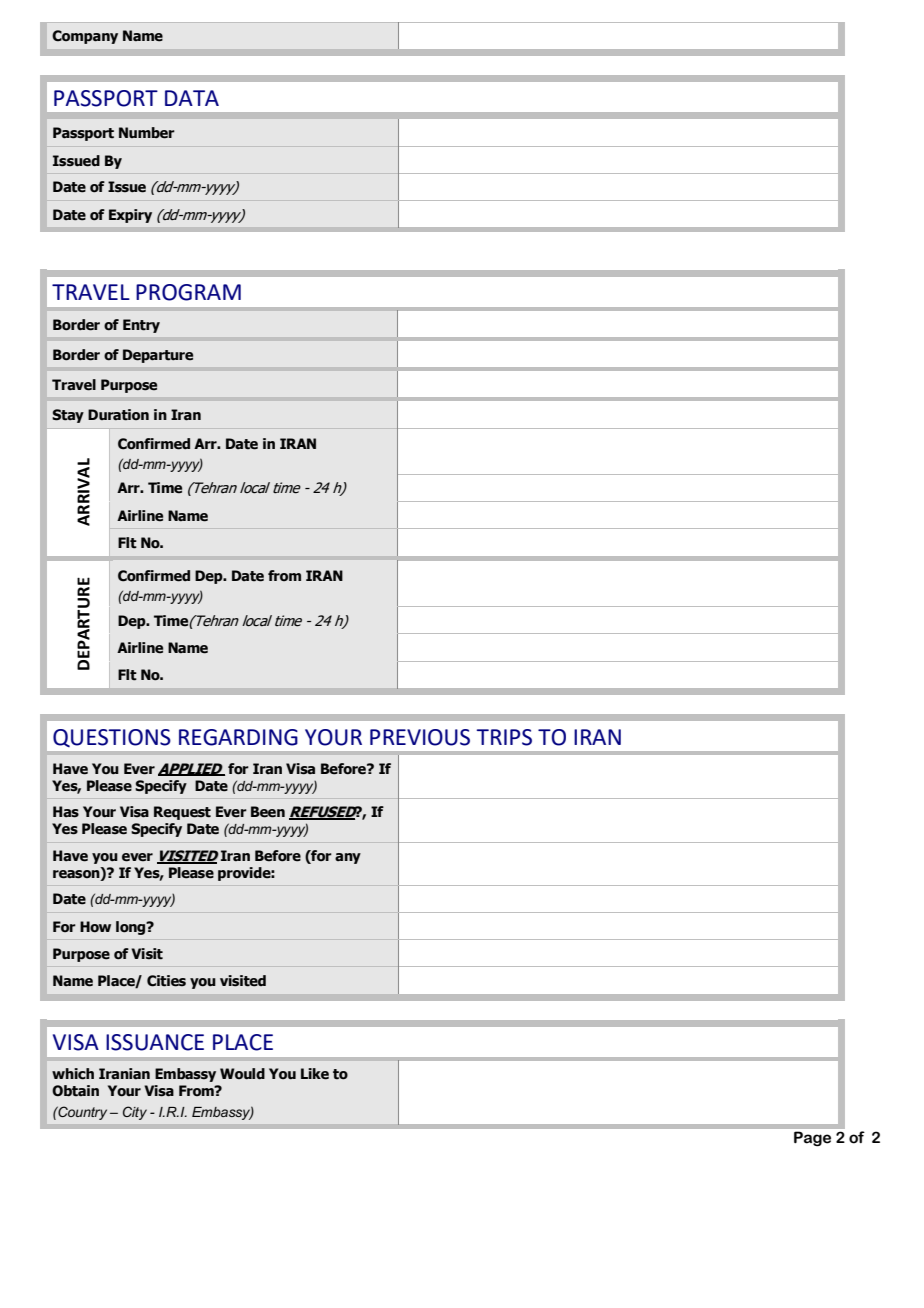 Image resolution: width=924 pixels, height=1308 pixels. What do you see at coordinates (315, 1074) in the image?
I see `Like` at bounding box center [315, 1074].
